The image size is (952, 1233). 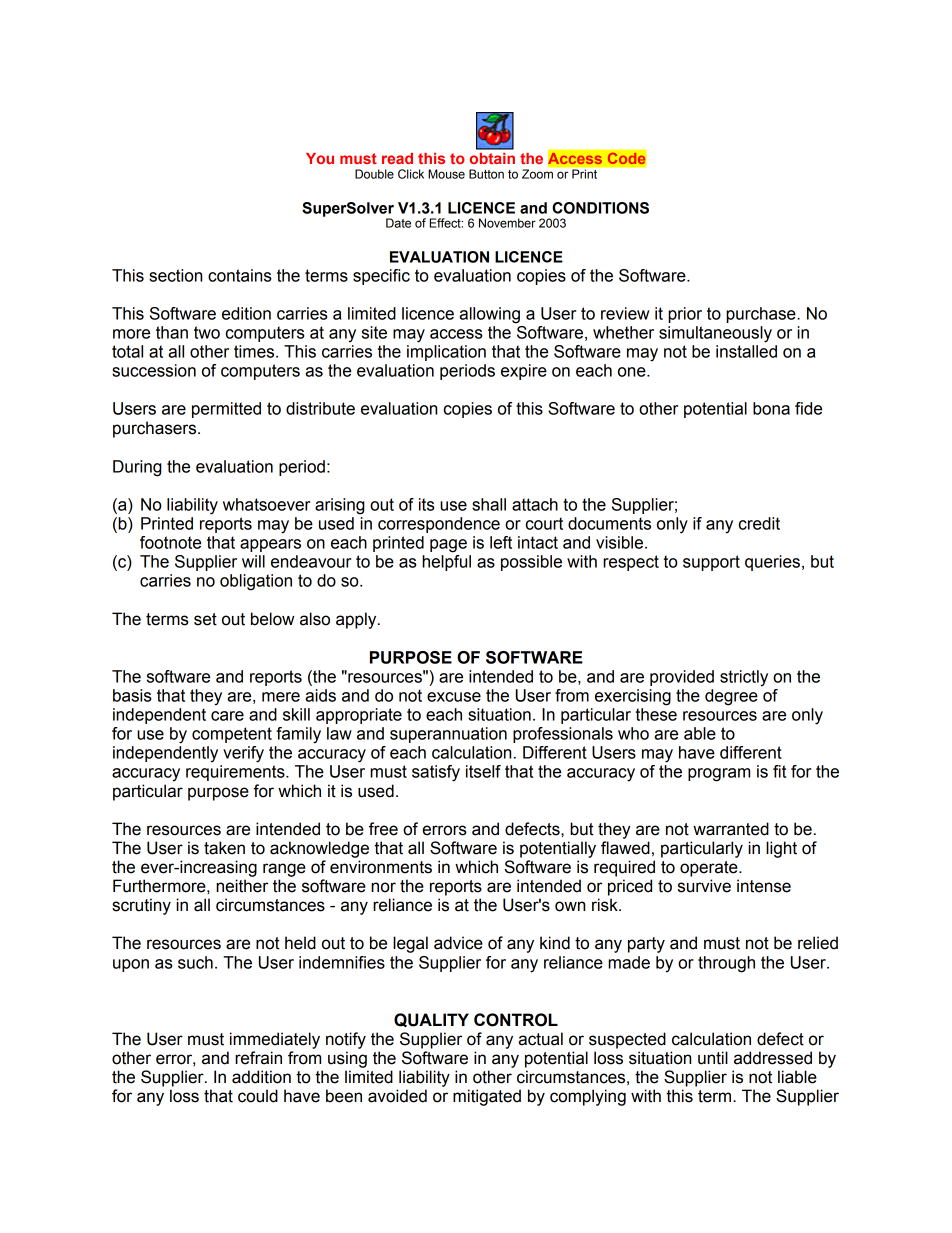 I want to click on You, so click(x=320, y=158).
